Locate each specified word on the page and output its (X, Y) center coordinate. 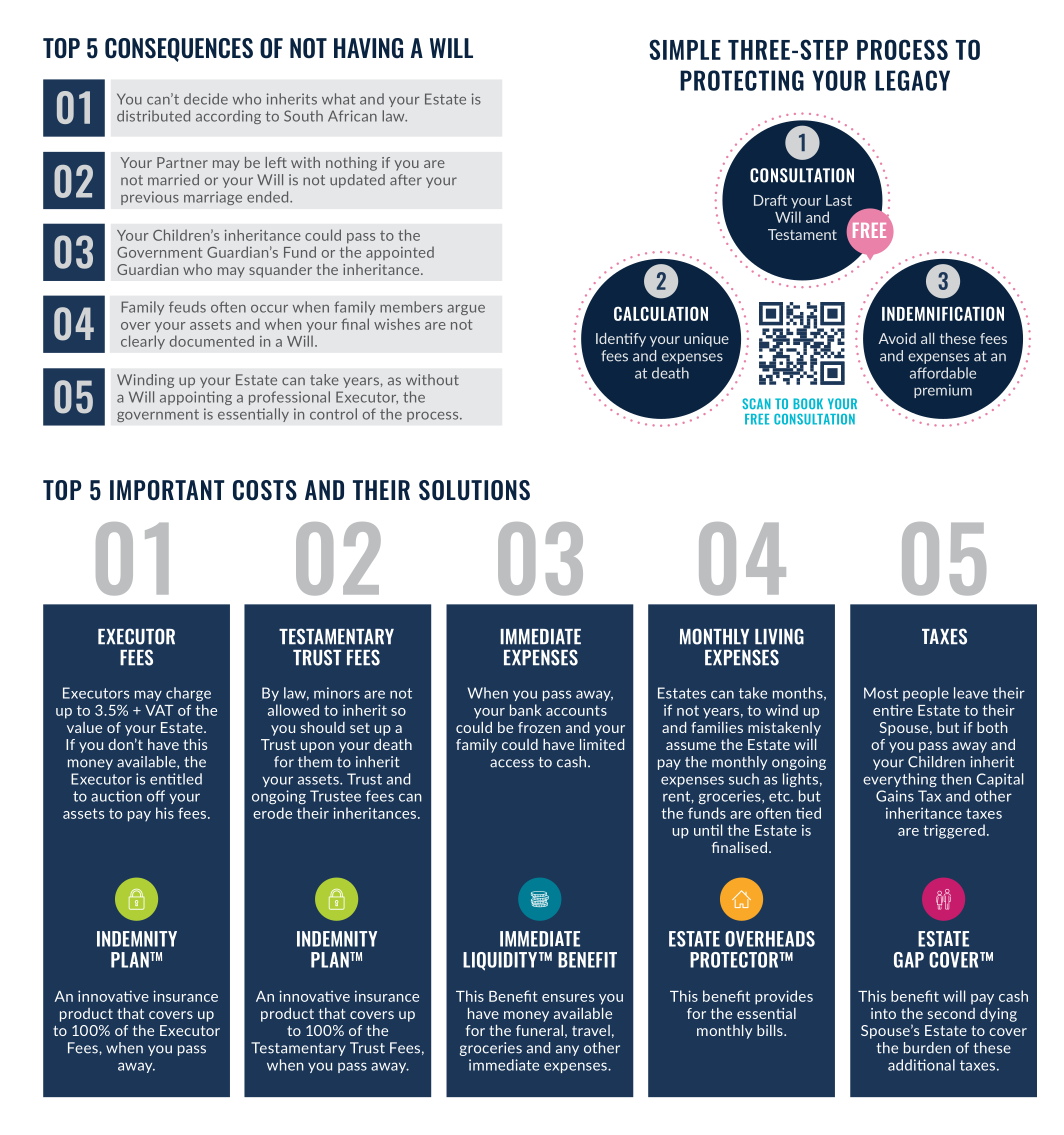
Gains (895, 796)
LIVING (779, 636)
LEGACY (912, 80)
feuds (187, 307)
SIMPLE (685, 49)
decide (206, 99)
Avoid (897, 338)
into (883, 1013)
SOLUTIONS (474, 490)
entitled (176, 779)
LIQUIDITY (501, 961)
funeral (539, 1030)
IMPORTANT (167, 490)
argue (466, 310)
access (512, 763)
